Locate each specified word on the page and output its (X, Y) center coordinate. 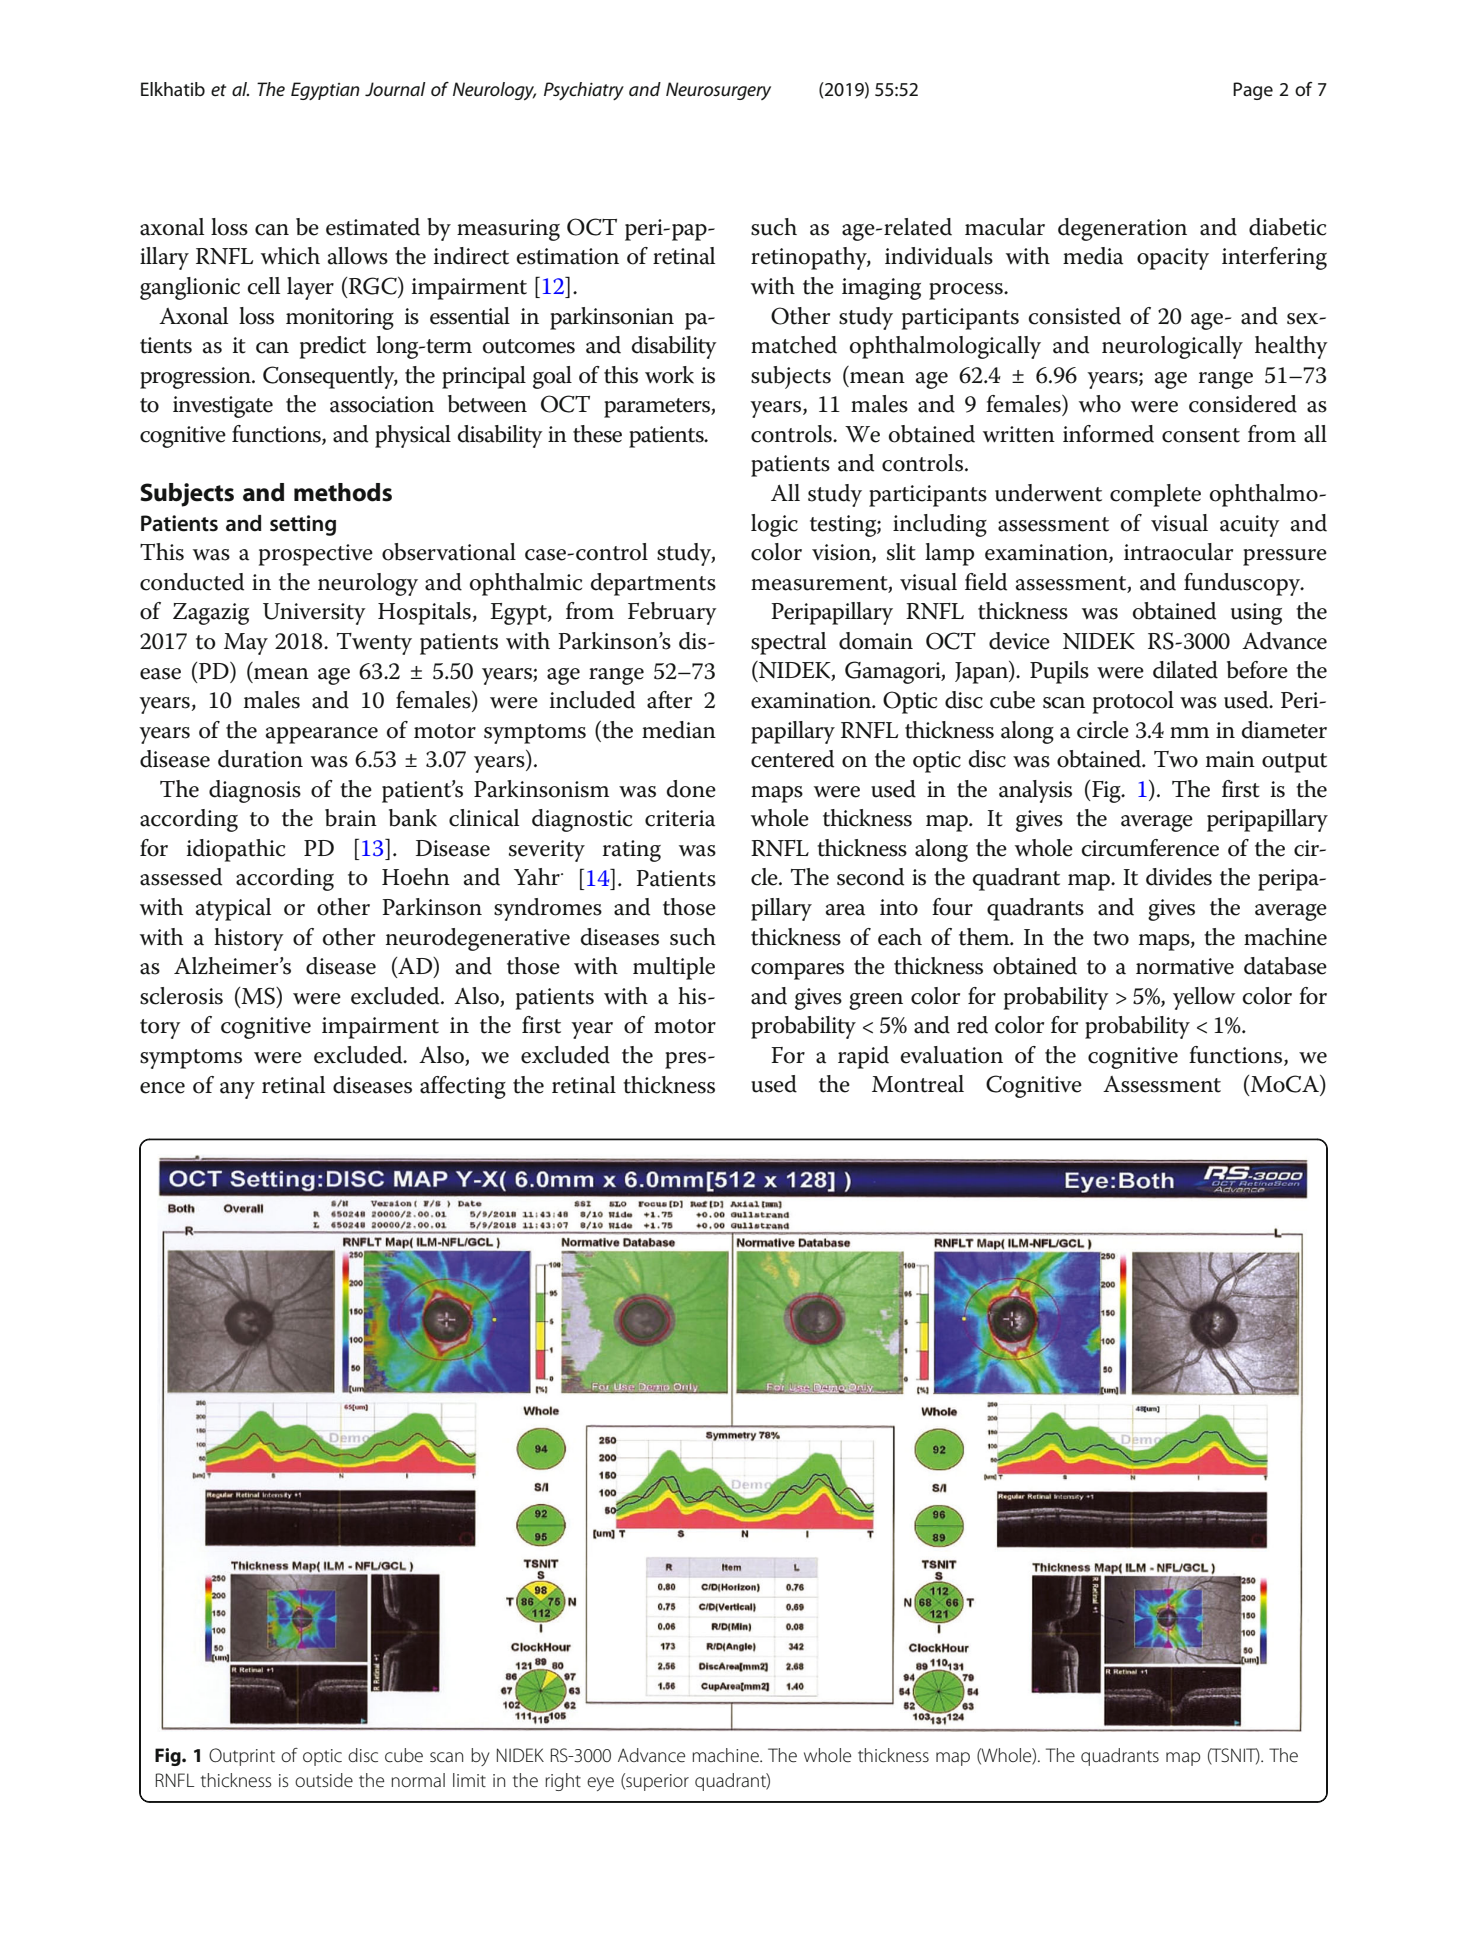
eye (600, 1784)
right (563, 1782)
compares (797, 971)
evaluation (952, 1055)
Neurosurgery (718, 91)
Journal (395, 89)
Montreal (918, 1084)
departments (653, 584)
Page (1253, 91)
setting (303, 525)
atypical (233, 909)
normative (1185, 966)
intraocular (1178, 552)
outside (324, 1780)
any (237, 1090)
